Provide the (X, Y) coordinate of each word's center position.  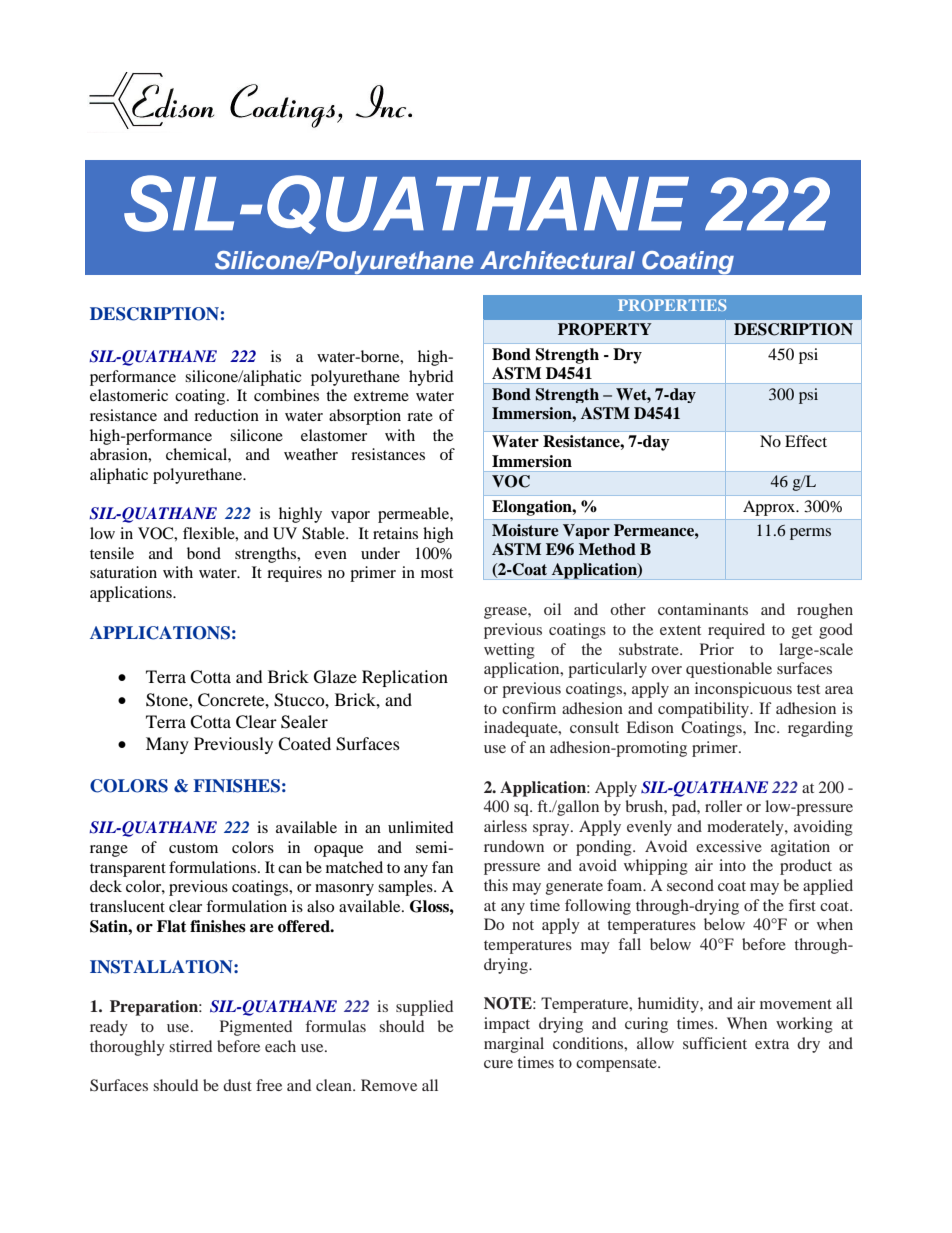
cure (498, 1064)
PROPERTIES (672, 305)
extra (772, 1044)
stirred (190, 1046)
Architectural (557, 260)
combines (286, 395)
